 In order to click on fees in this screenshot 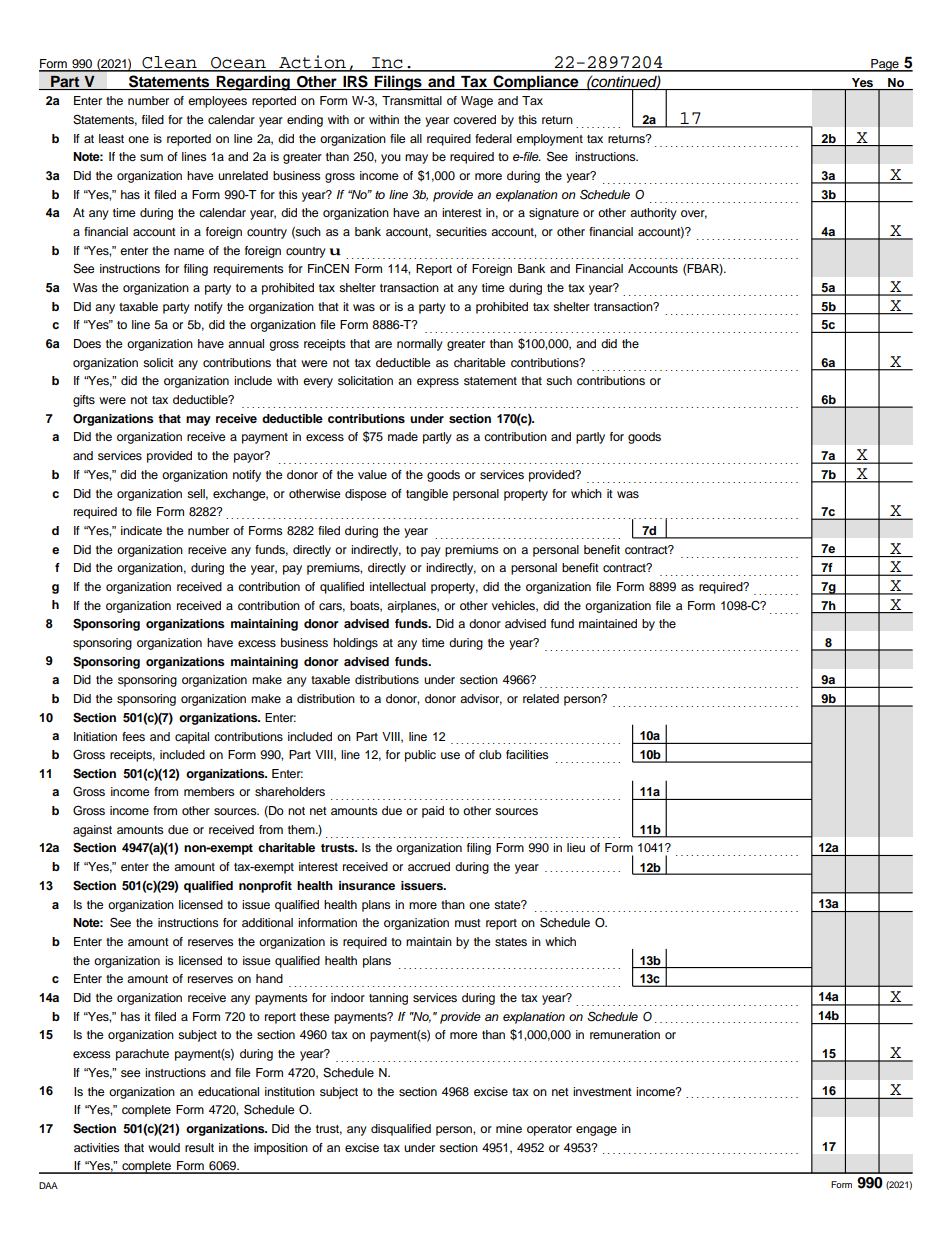, I will do `click(133, 736)`.
